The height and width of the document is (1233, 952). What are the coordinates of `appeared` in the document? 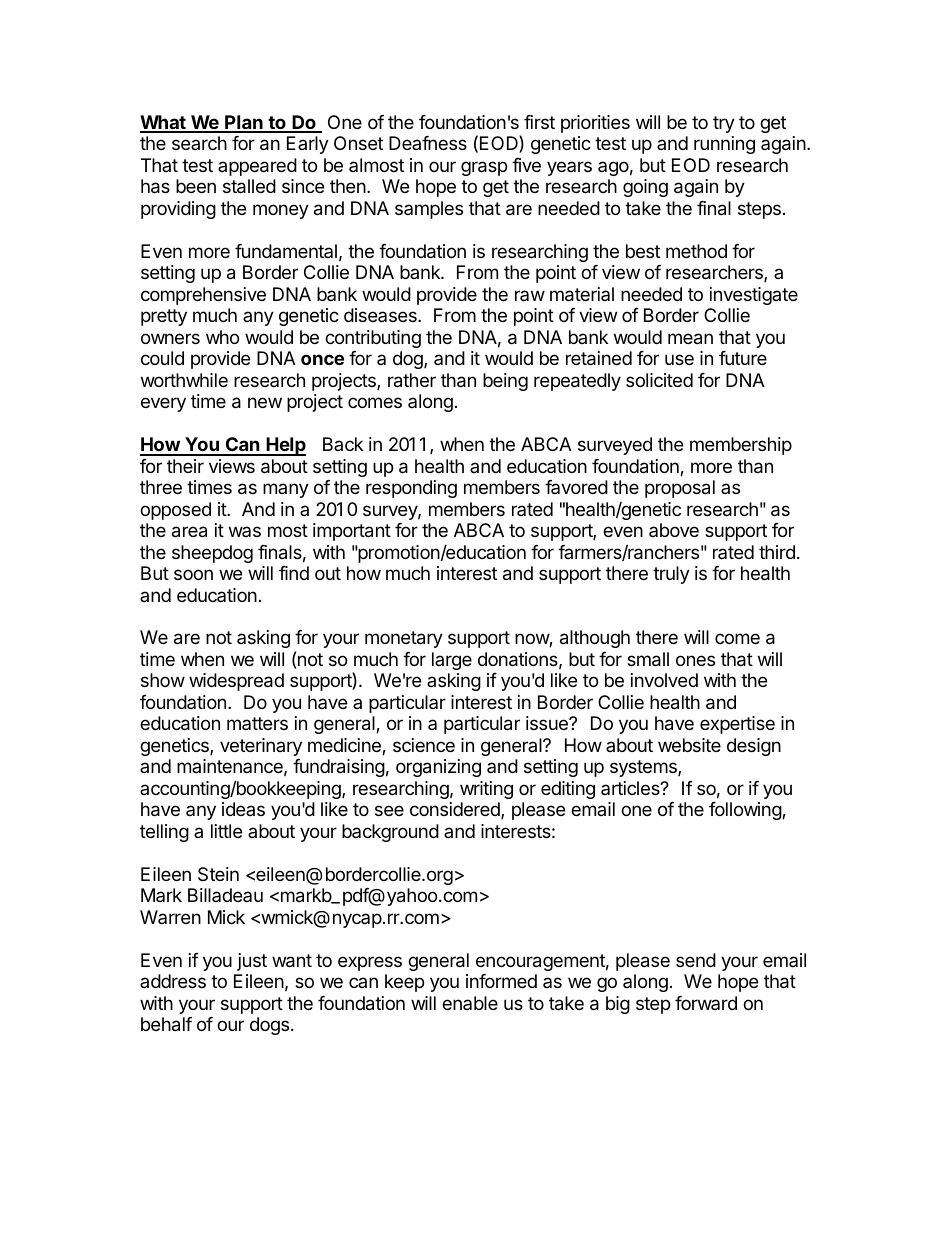 It's located at (257, 167).
